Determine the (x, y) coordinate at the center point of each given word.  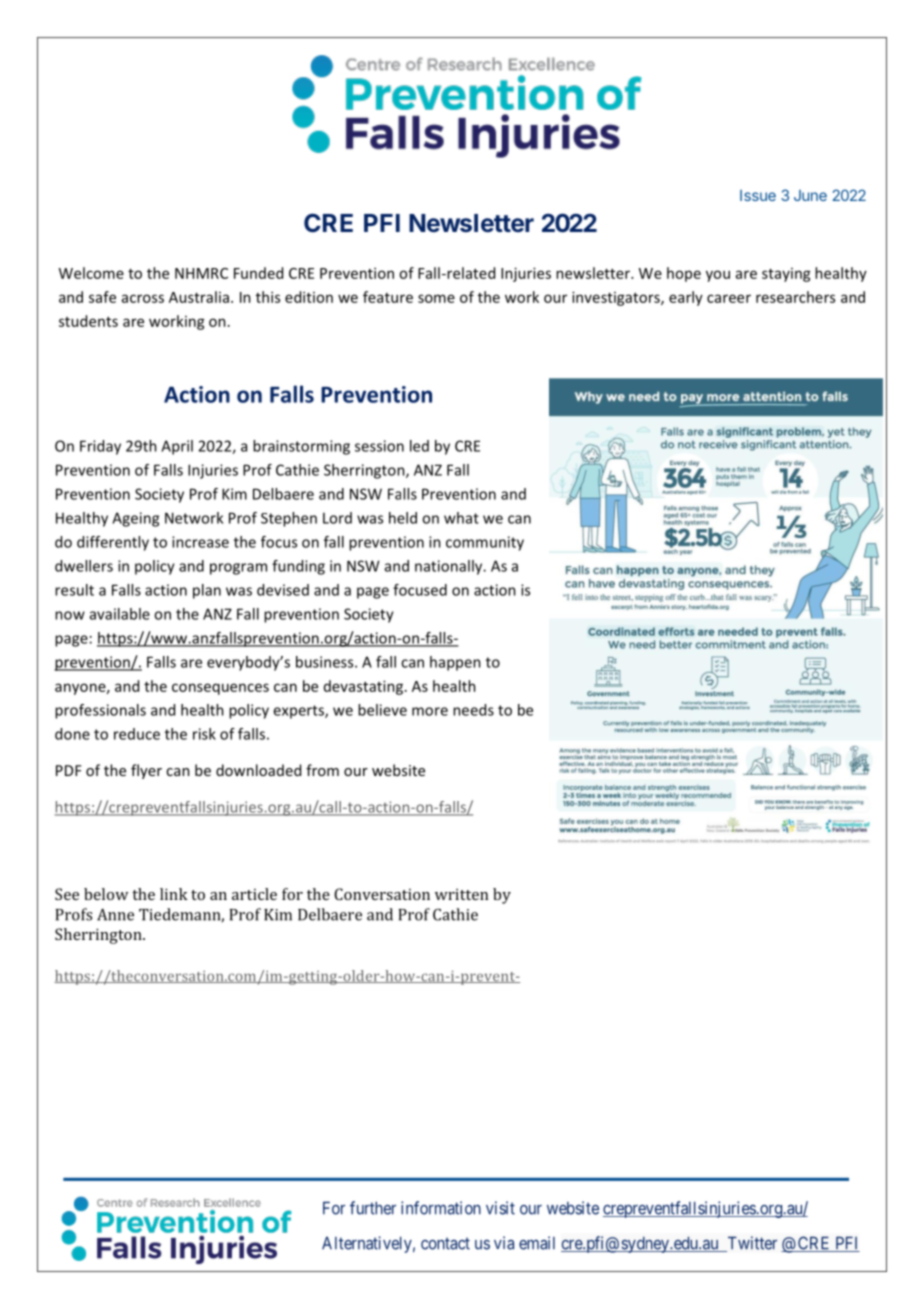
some (436, 298)
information (441, 1208)
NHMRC (201, 273)
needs (473, 710)
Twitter (751, 1244)
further (373, 1208)
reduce (137, 734)
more (430, 711)
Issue (758, 195)
